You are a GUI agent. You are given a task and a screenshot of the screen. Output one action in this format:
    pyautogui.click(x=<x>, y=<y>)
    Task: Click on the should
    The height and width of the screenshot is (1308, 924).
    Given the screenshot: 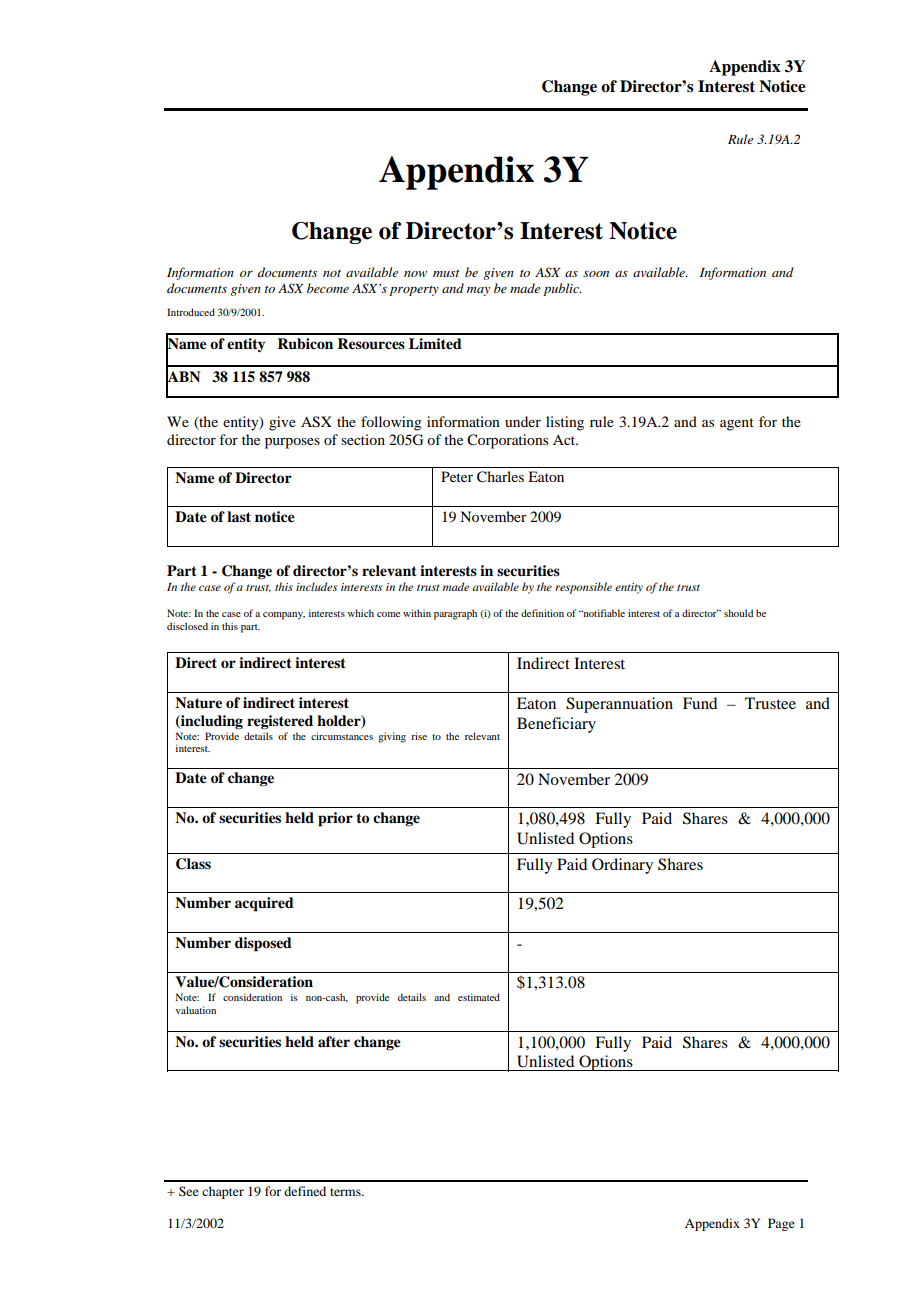 What is the action you would take?
    pyautogui.click(x=738, y=613)
